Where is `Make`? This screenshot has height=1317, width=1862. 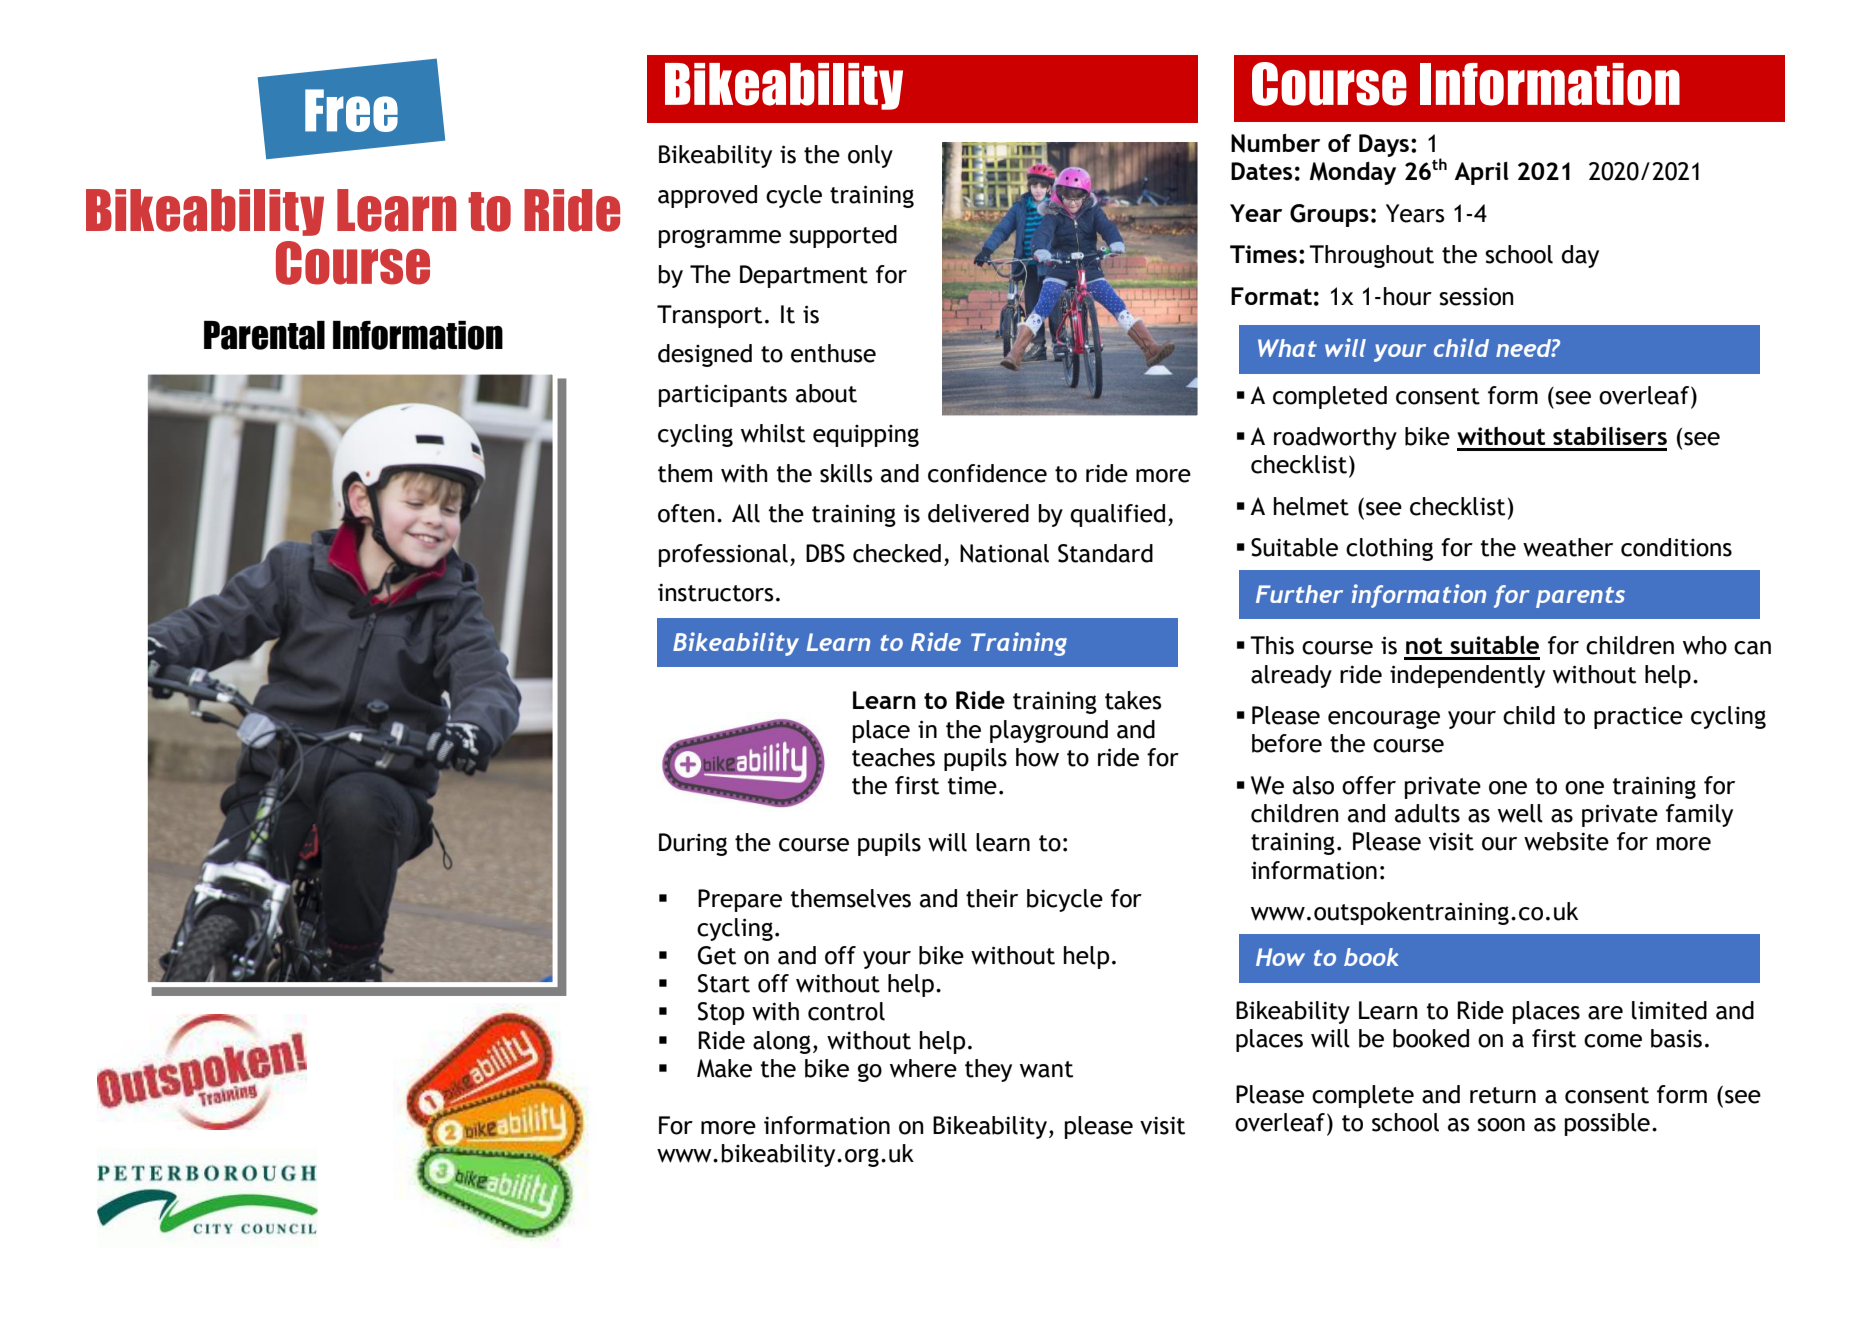
Make is located at coordinates (724, 1068).
